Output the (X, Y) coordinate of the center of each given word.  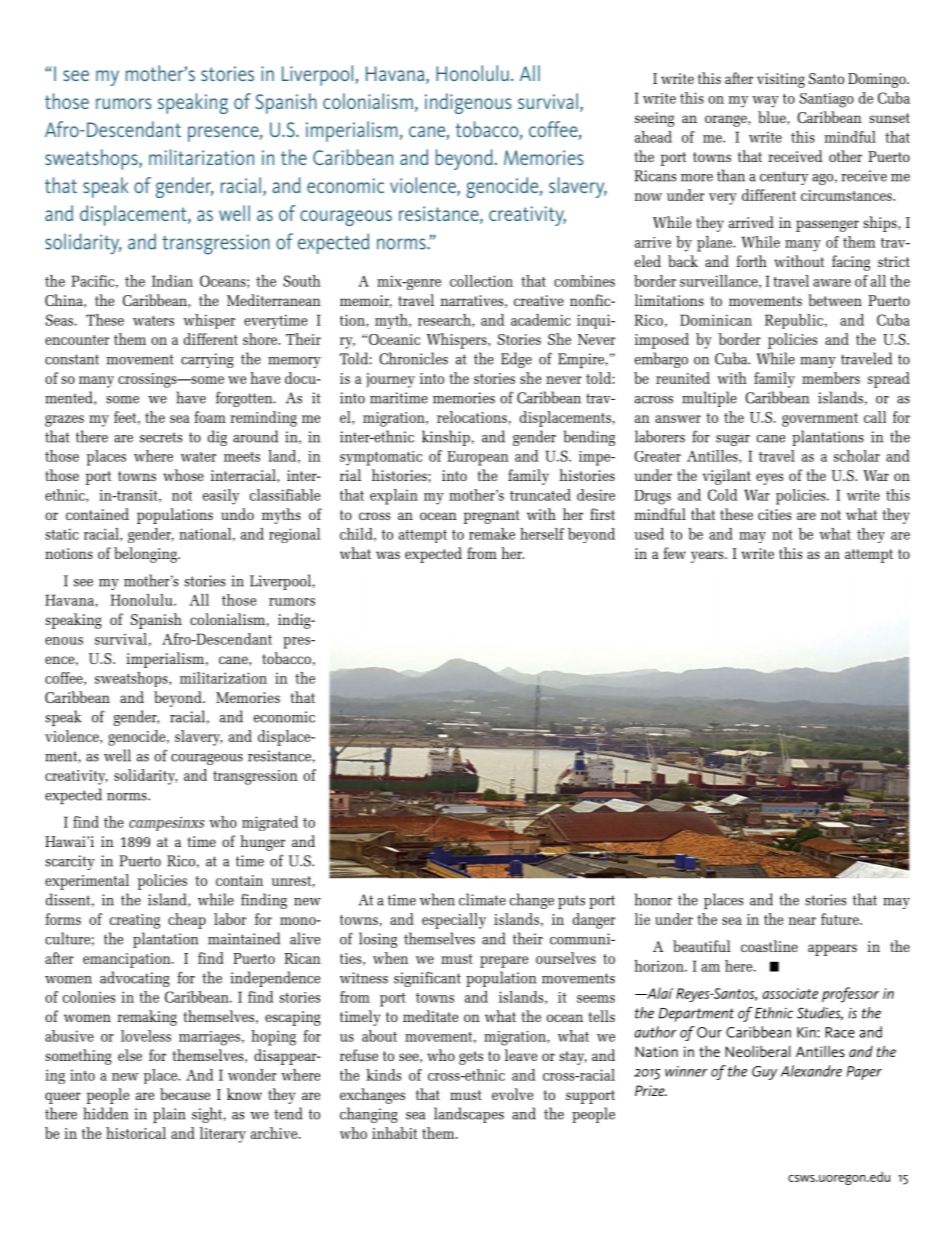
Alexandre (811, 1071)
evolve (512, 1094)
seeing (654, 119)
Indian (172, 281)
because (185, 1094)
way (765, 102)
